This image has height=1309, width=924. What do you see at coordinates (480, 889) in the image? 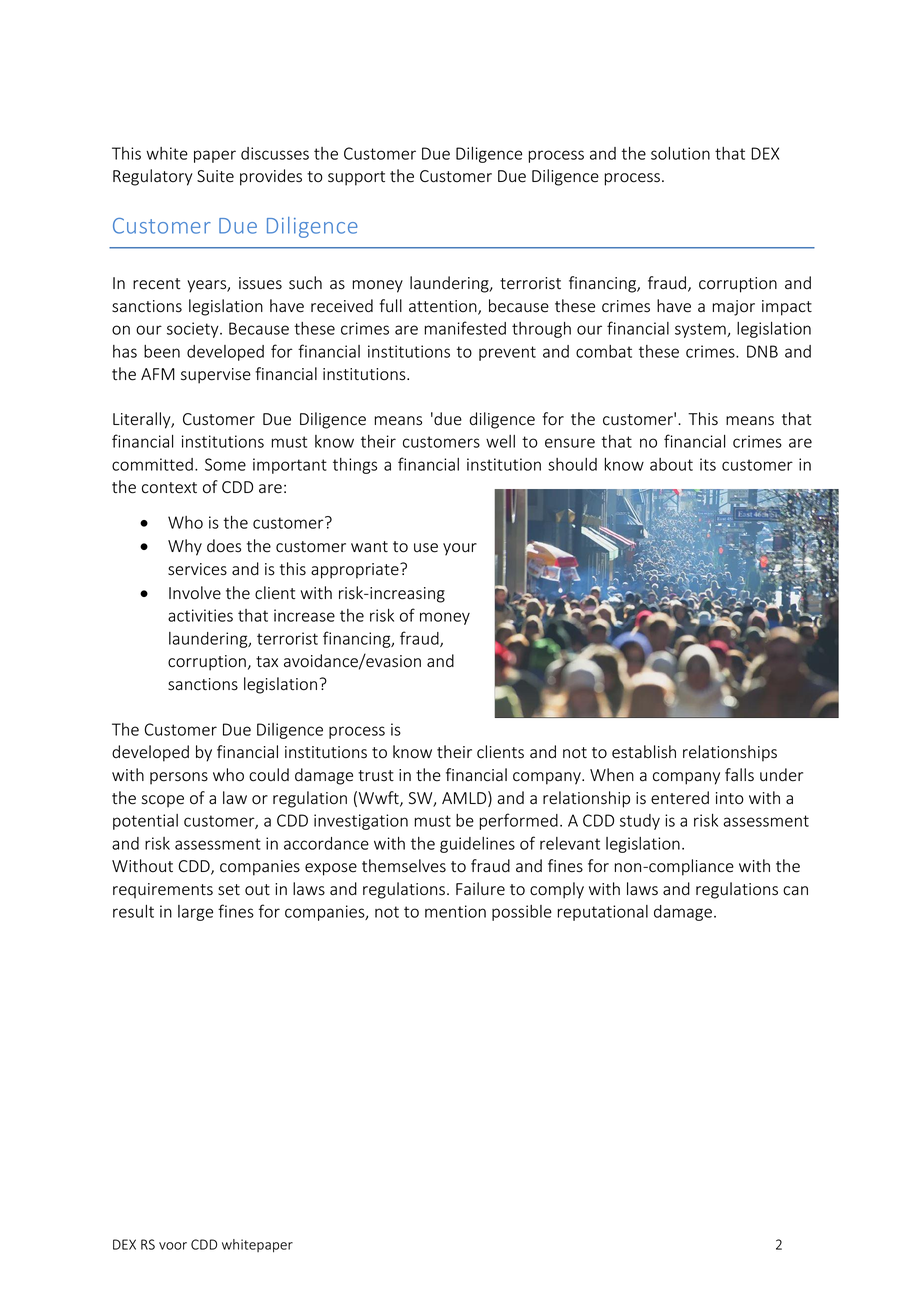
I see `Failure` at bounding box center [480, 889].
